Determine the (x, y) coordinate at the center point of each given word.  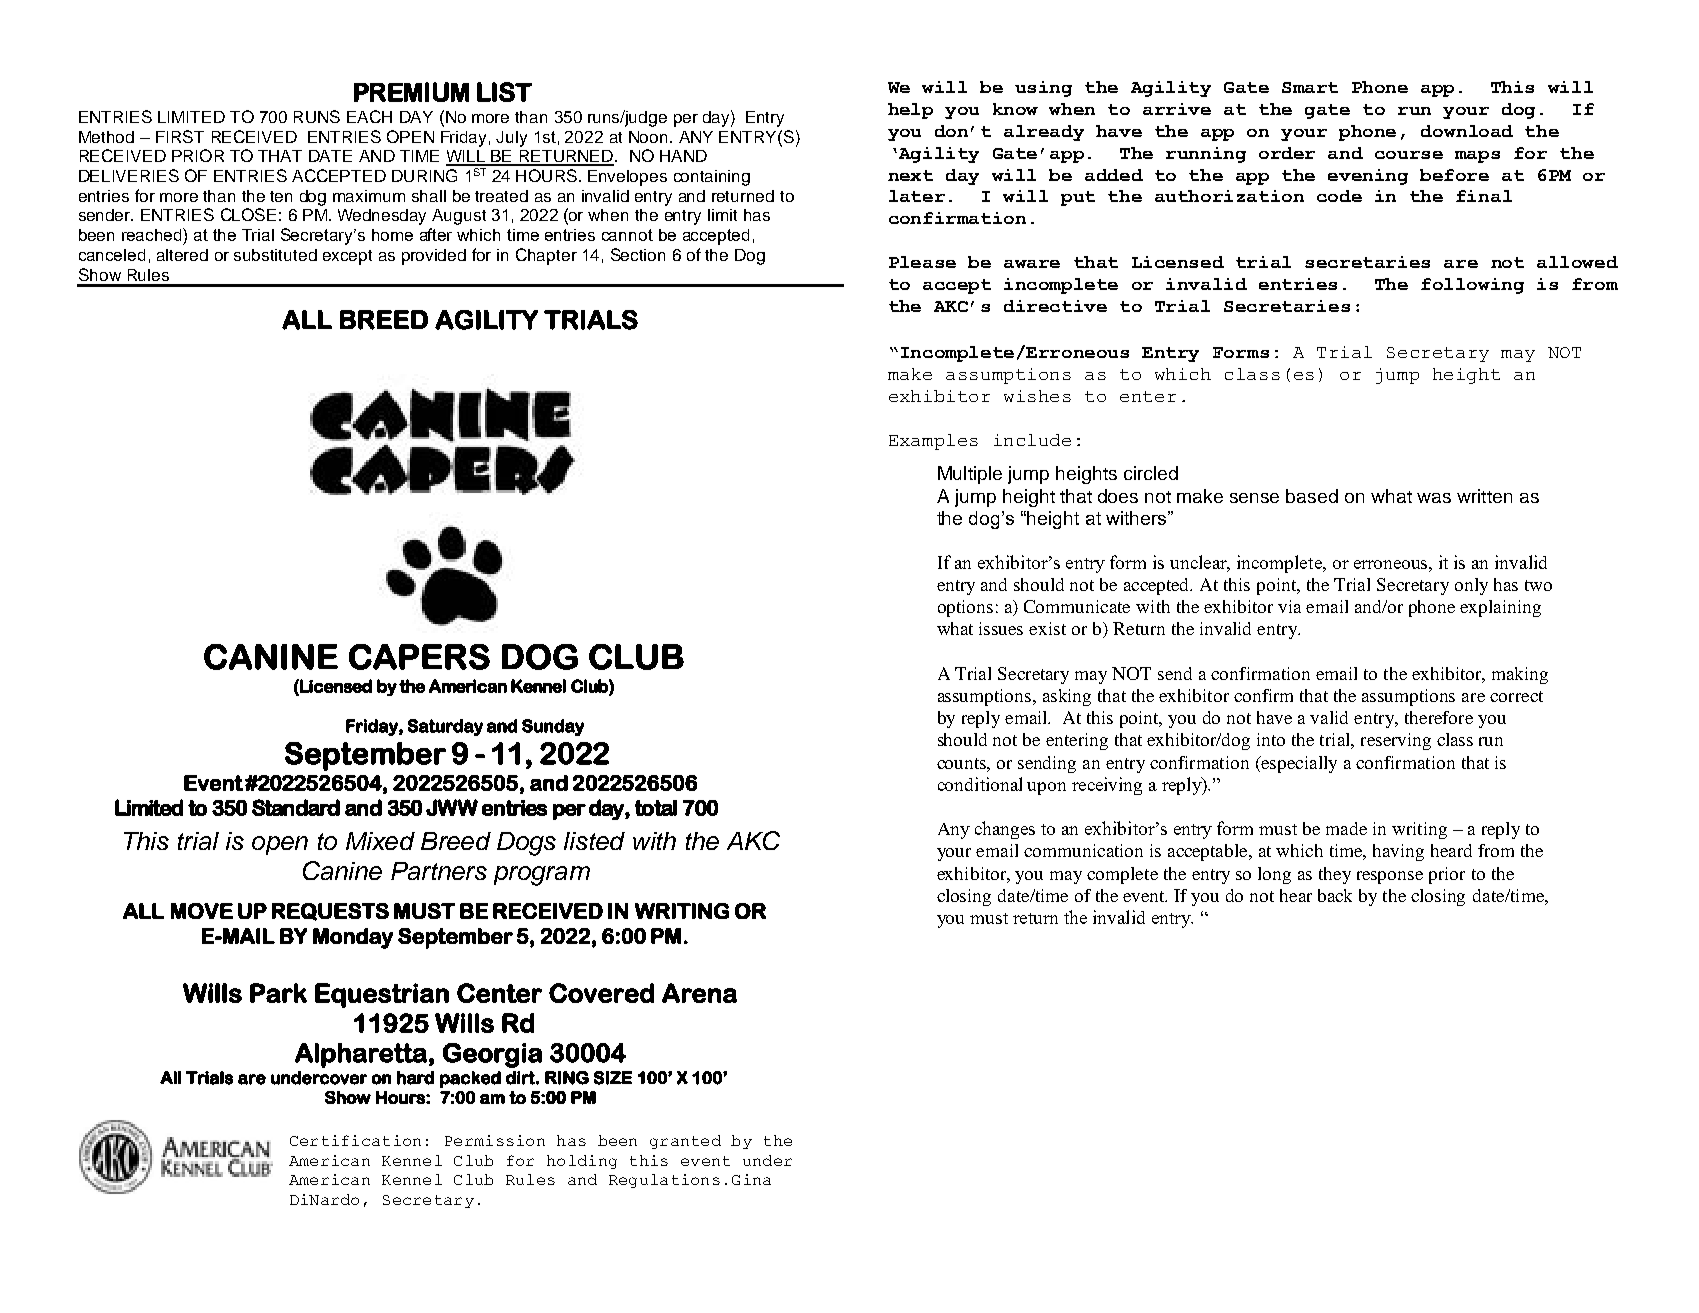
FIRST (180, 136)
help (910, 111)
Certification (355, 1140)
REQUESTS (330, 912)
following (1472, 286)
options (965, 608)
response (1390, 877)
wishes (1037, 396)
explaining (1500, 608)
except (347, 257)
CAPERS (419, 657)
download (1467, 131)
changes (1005, 830)
